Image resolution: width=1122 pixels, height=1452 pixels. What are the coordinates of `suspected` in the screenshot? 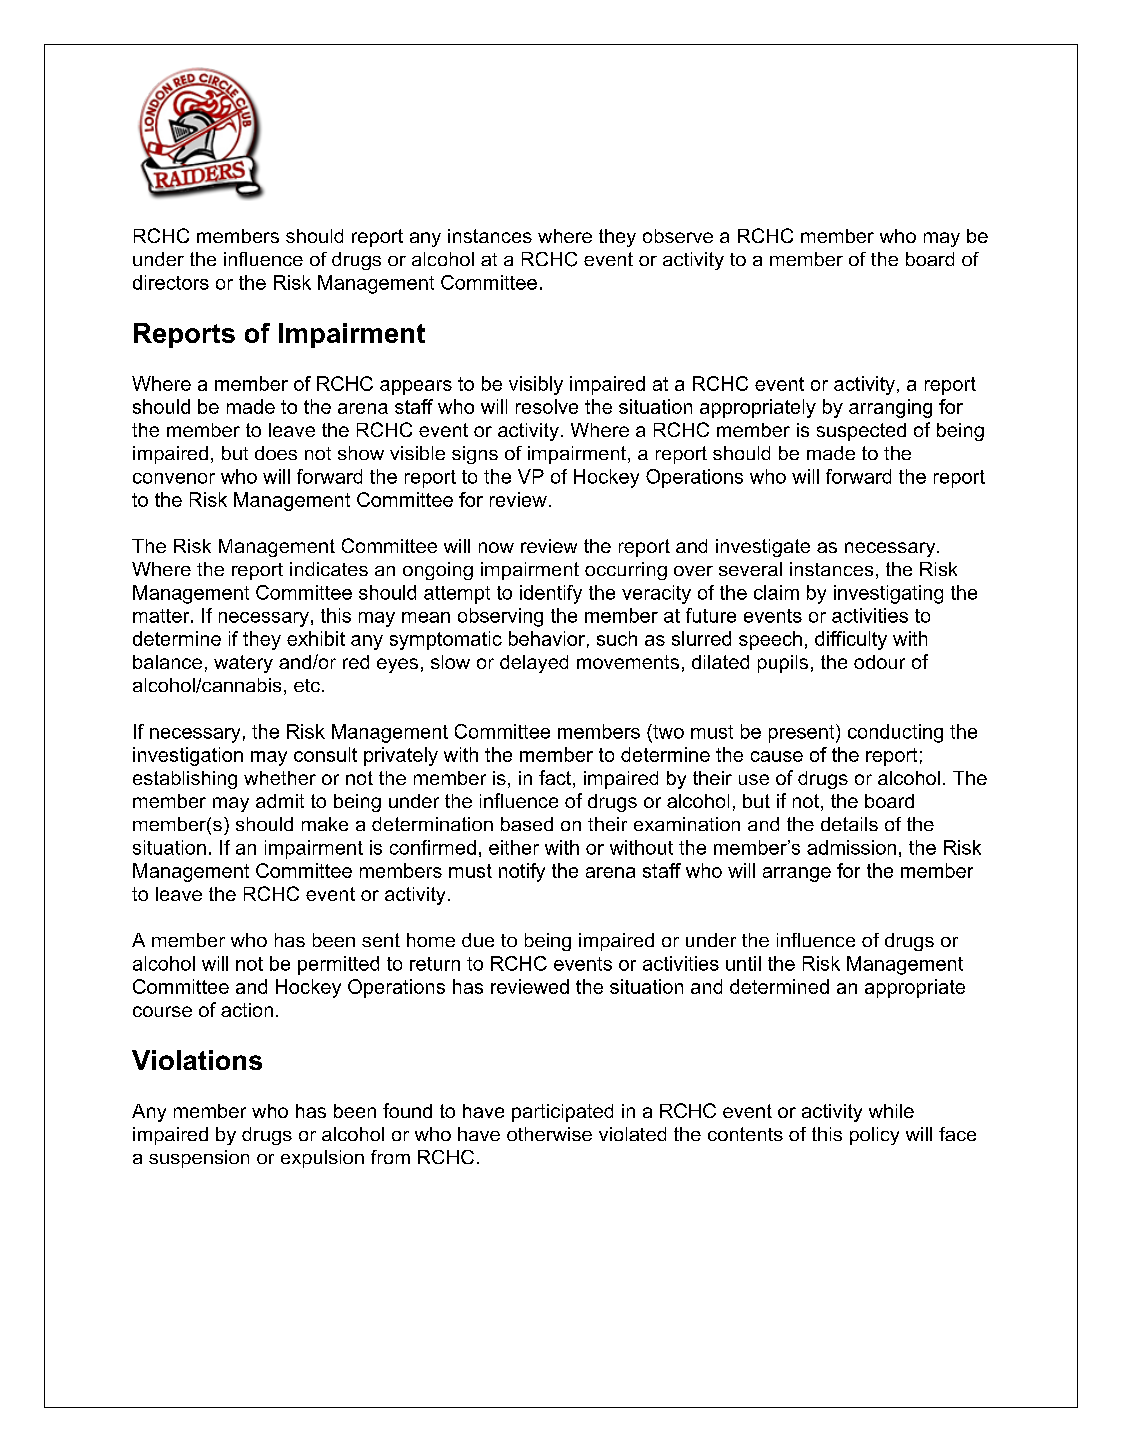 It's located at (861, 432).
